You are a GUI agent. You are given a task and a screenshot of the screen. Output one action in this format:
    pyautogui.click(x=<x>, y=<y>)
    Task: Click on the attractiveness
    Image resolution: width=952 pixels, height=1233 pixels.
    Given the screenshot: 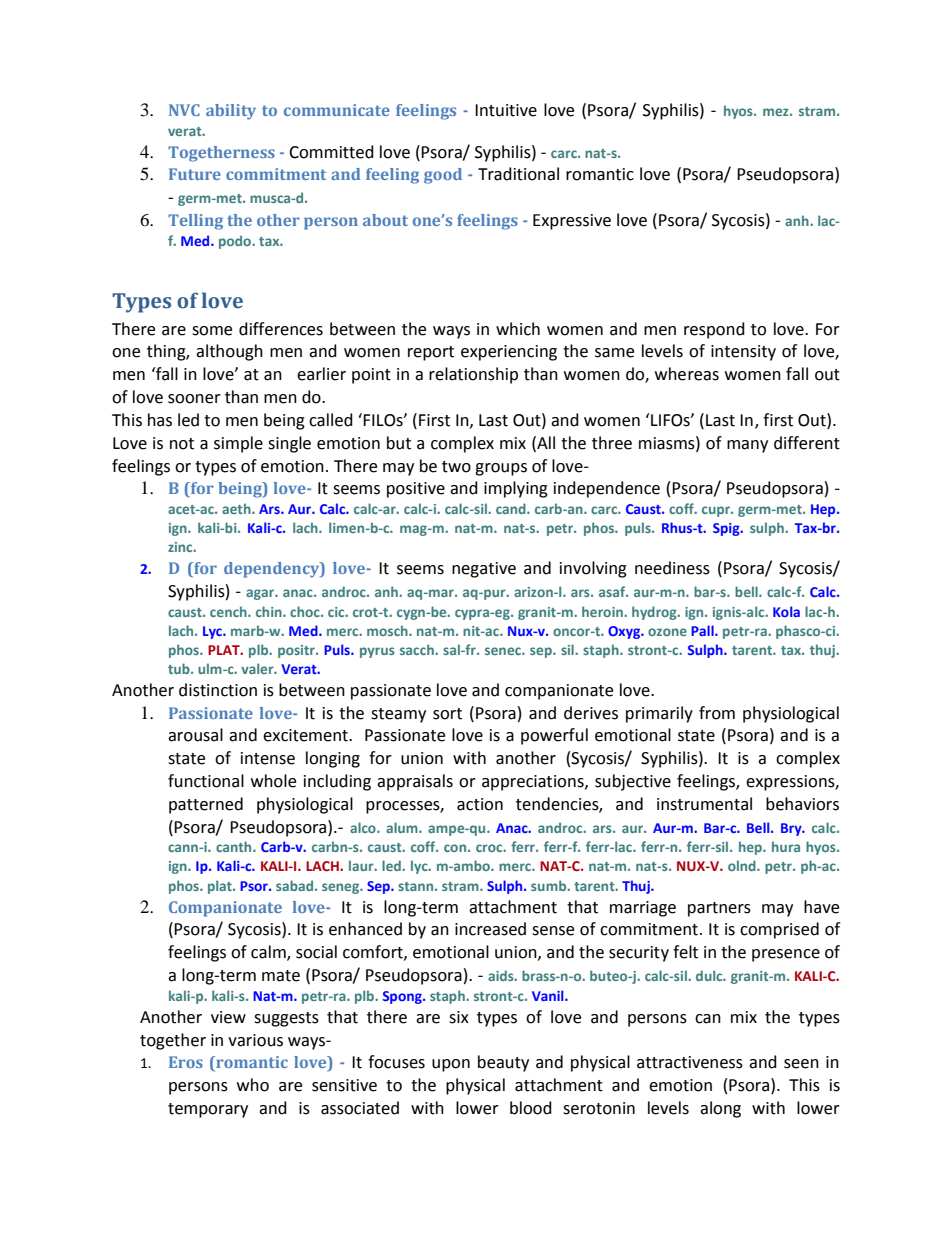 What is the action you would take?
    pyautogui.click(x=690, y=1062)
